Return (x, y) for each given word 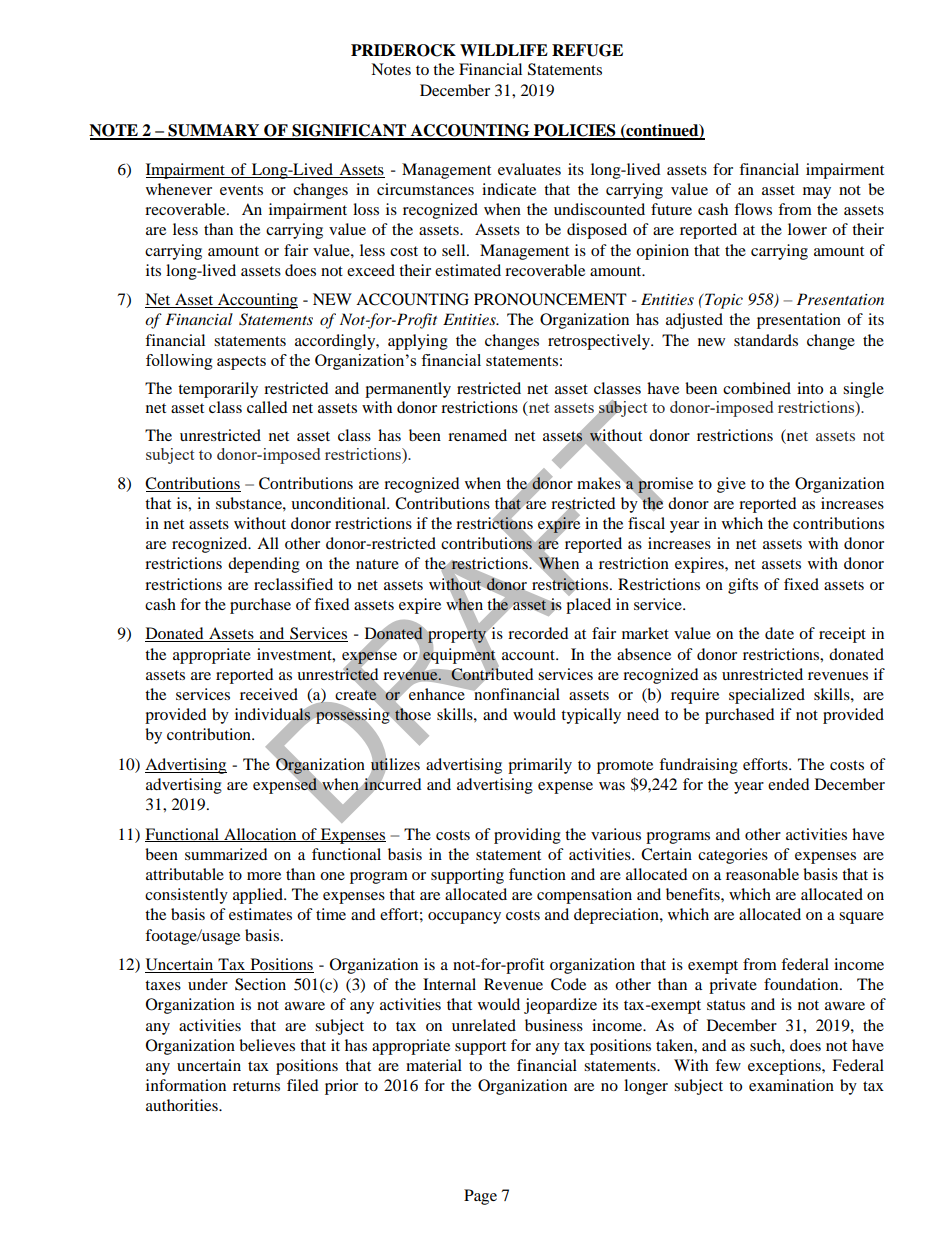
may (817, 193)
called (267, 407)
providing (527, 836)
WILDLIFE (504, 50)
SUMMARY (214, 131)
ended (789, 784)
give (731, 485)
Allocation (260, 835)
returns (256, 1086)
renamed (477, 435)
